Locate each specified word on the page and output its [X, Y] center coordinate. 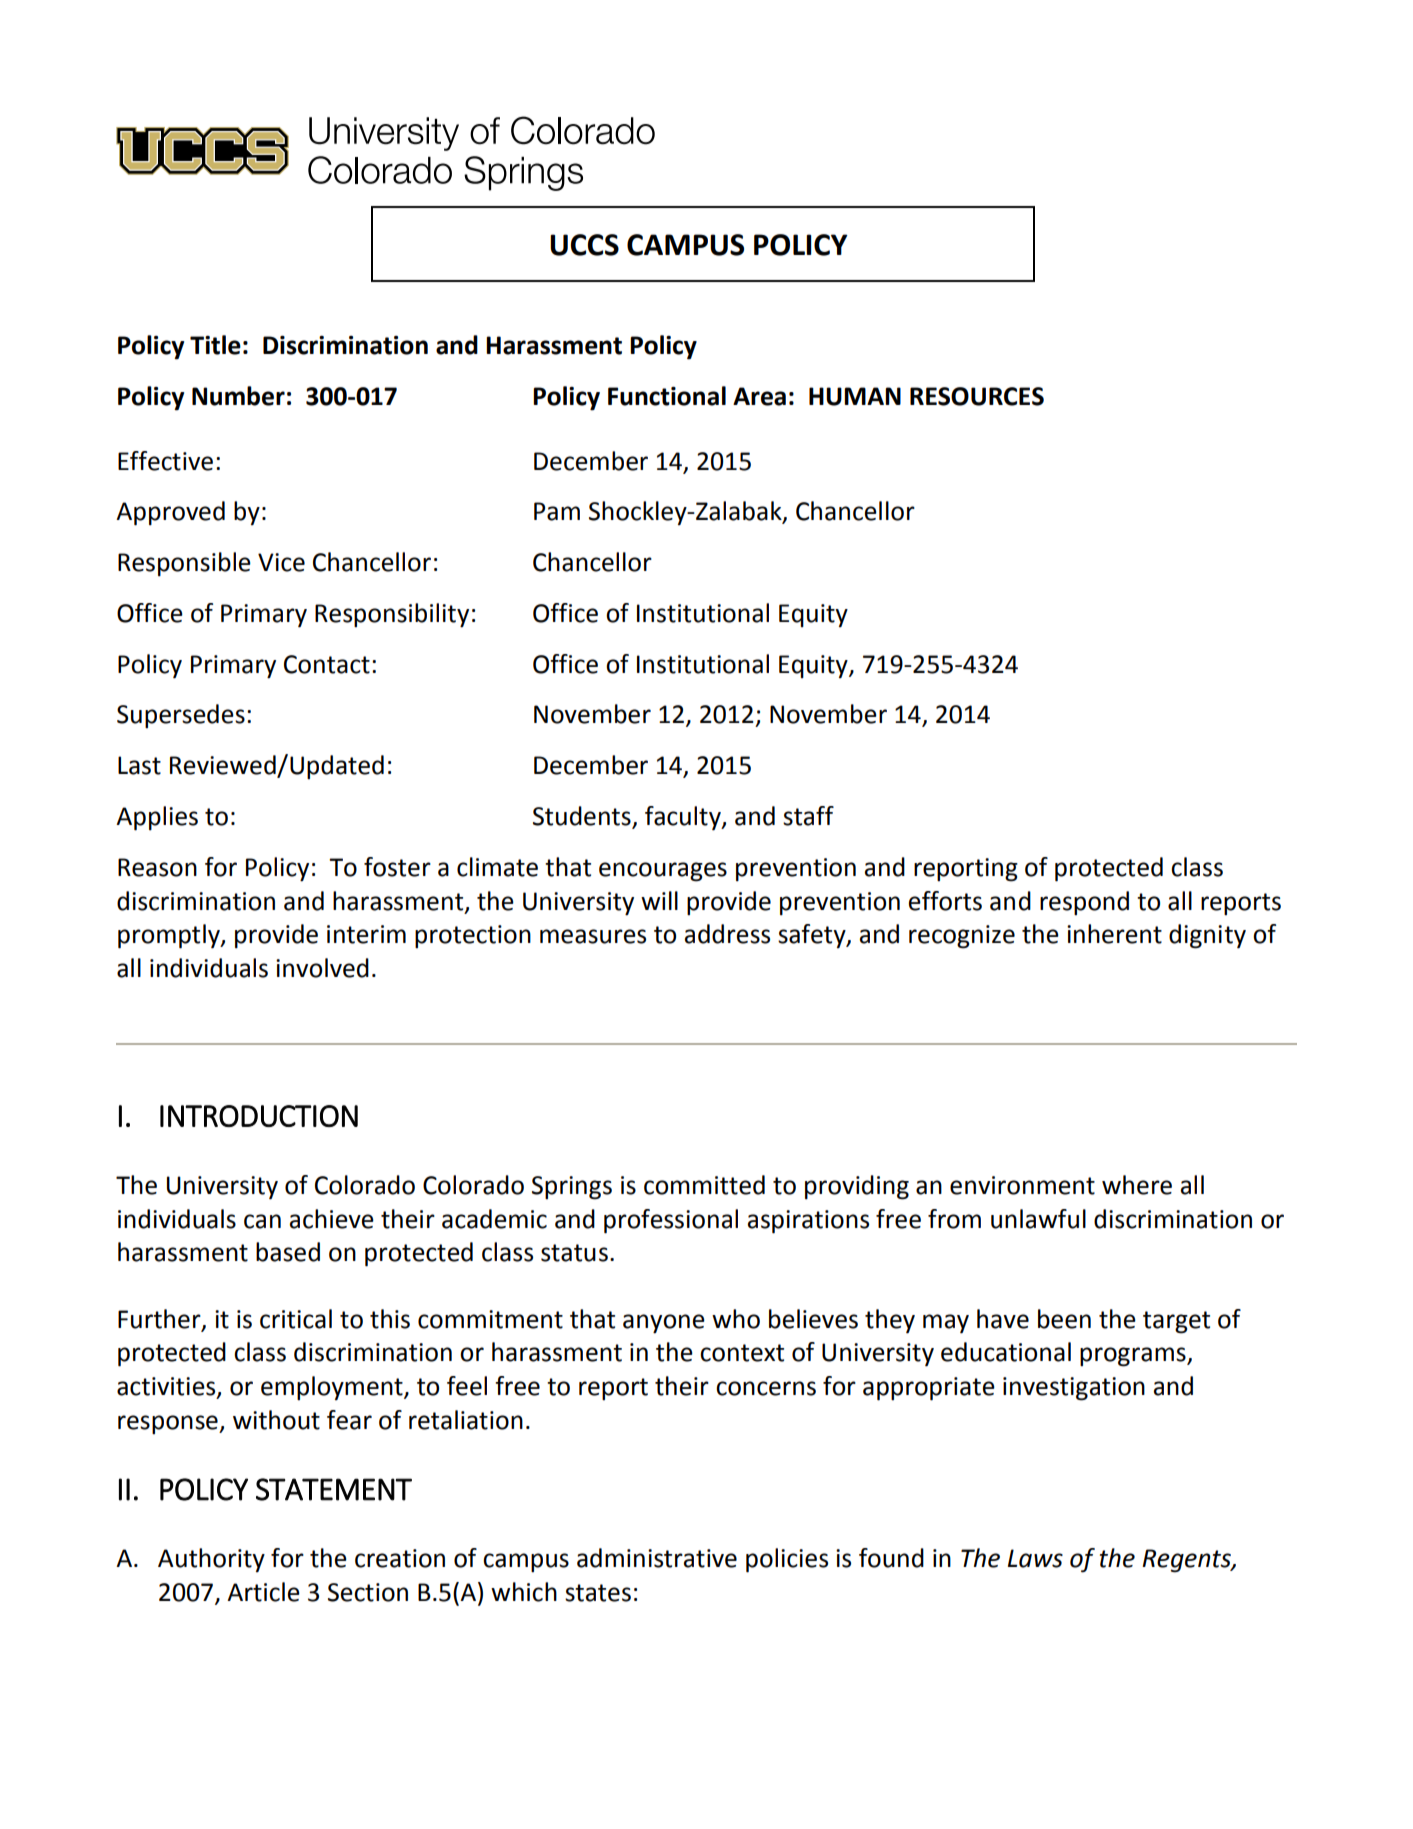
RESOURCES [977, 396]
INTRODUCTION [259, 1116]
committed [704, 1185]
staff [808, 816]
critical [296, 1319]
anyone [664, 1324]
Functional [667, 396]
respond [1084, 903]
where [1137, 1185]
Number [238, 396]
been [1064, 1319]
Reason [157, 867]
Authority [211, 1560]
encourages [663, 872]
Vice [281, 562]
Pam [557, 511]
